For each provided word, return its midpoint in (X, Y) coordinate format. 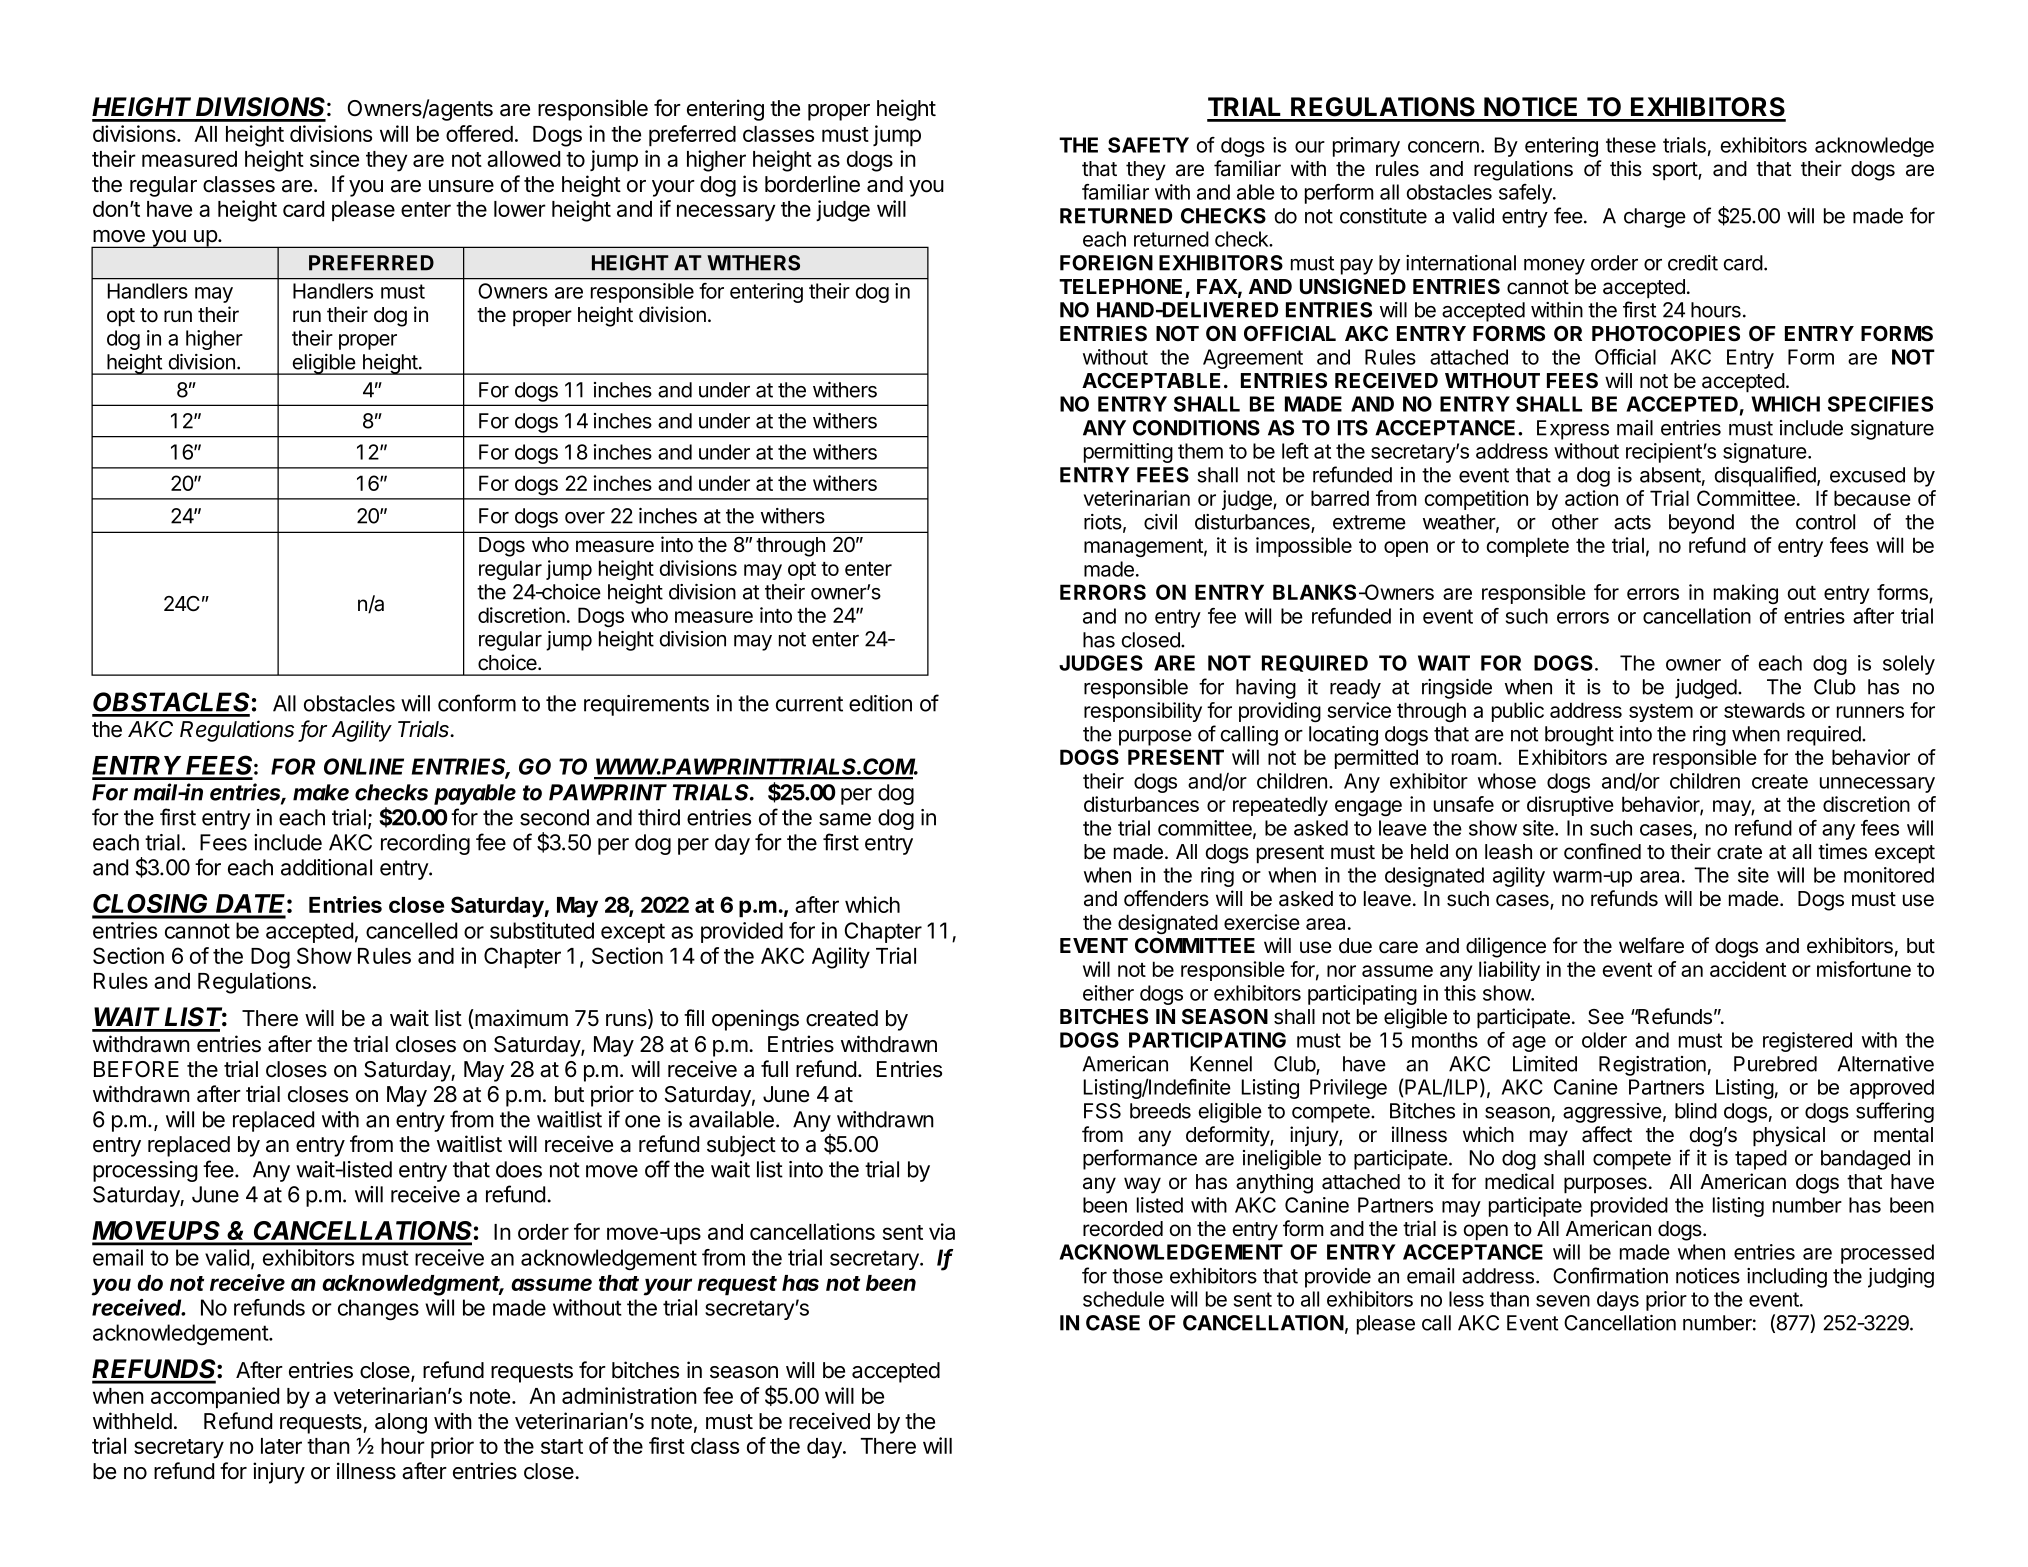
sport (1675, 171)
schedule (1123, 1299)
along (401, 1423)
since (334, 158)
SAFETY (1148, 145)
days (1618, 1301)
